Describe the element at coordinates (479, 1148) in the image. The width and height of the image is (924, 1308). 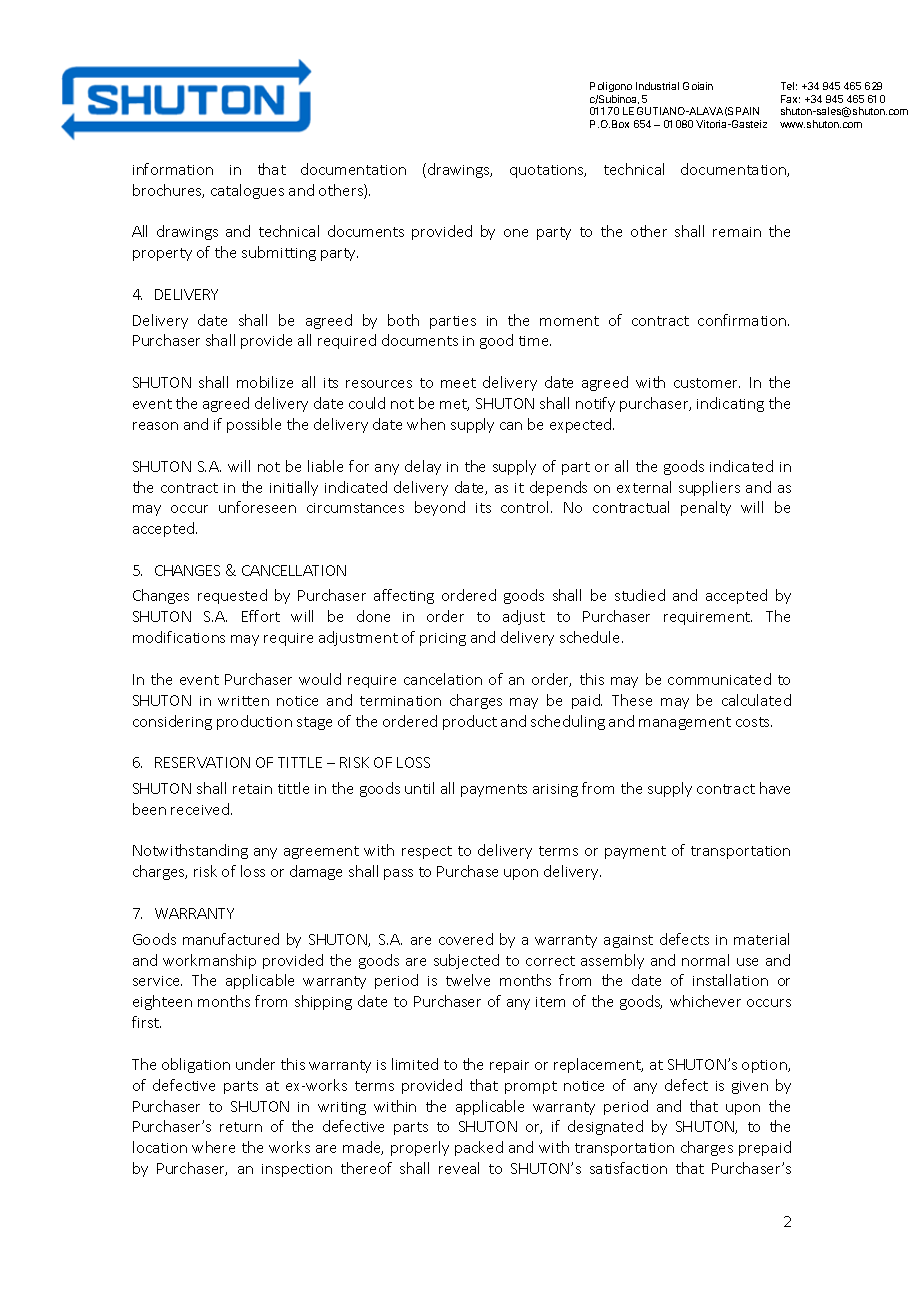
I see `packed` at that location.
